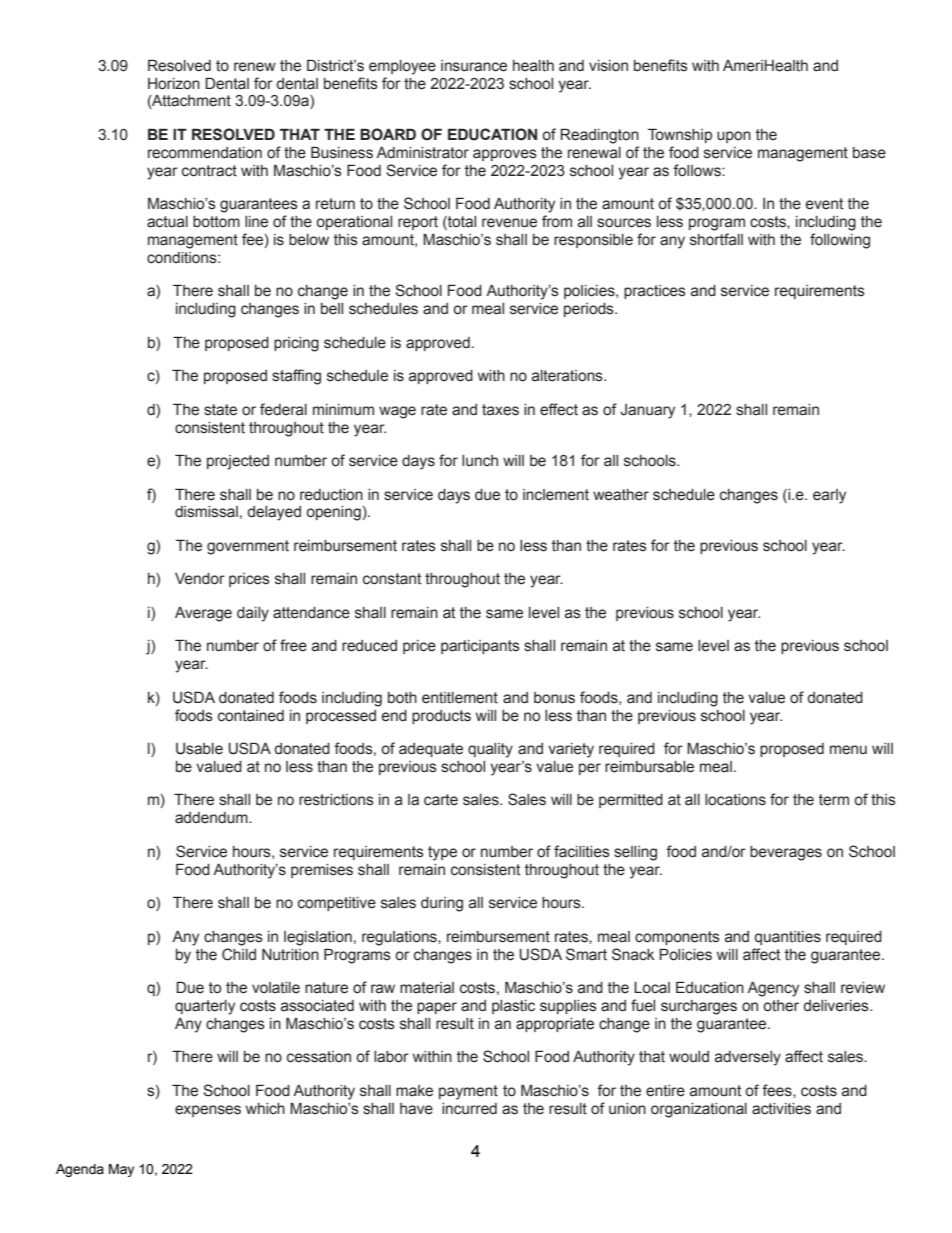  What do you see at coordinates (474, 66) in the document?
I see `insurance` at bounding box center [474, 66].
